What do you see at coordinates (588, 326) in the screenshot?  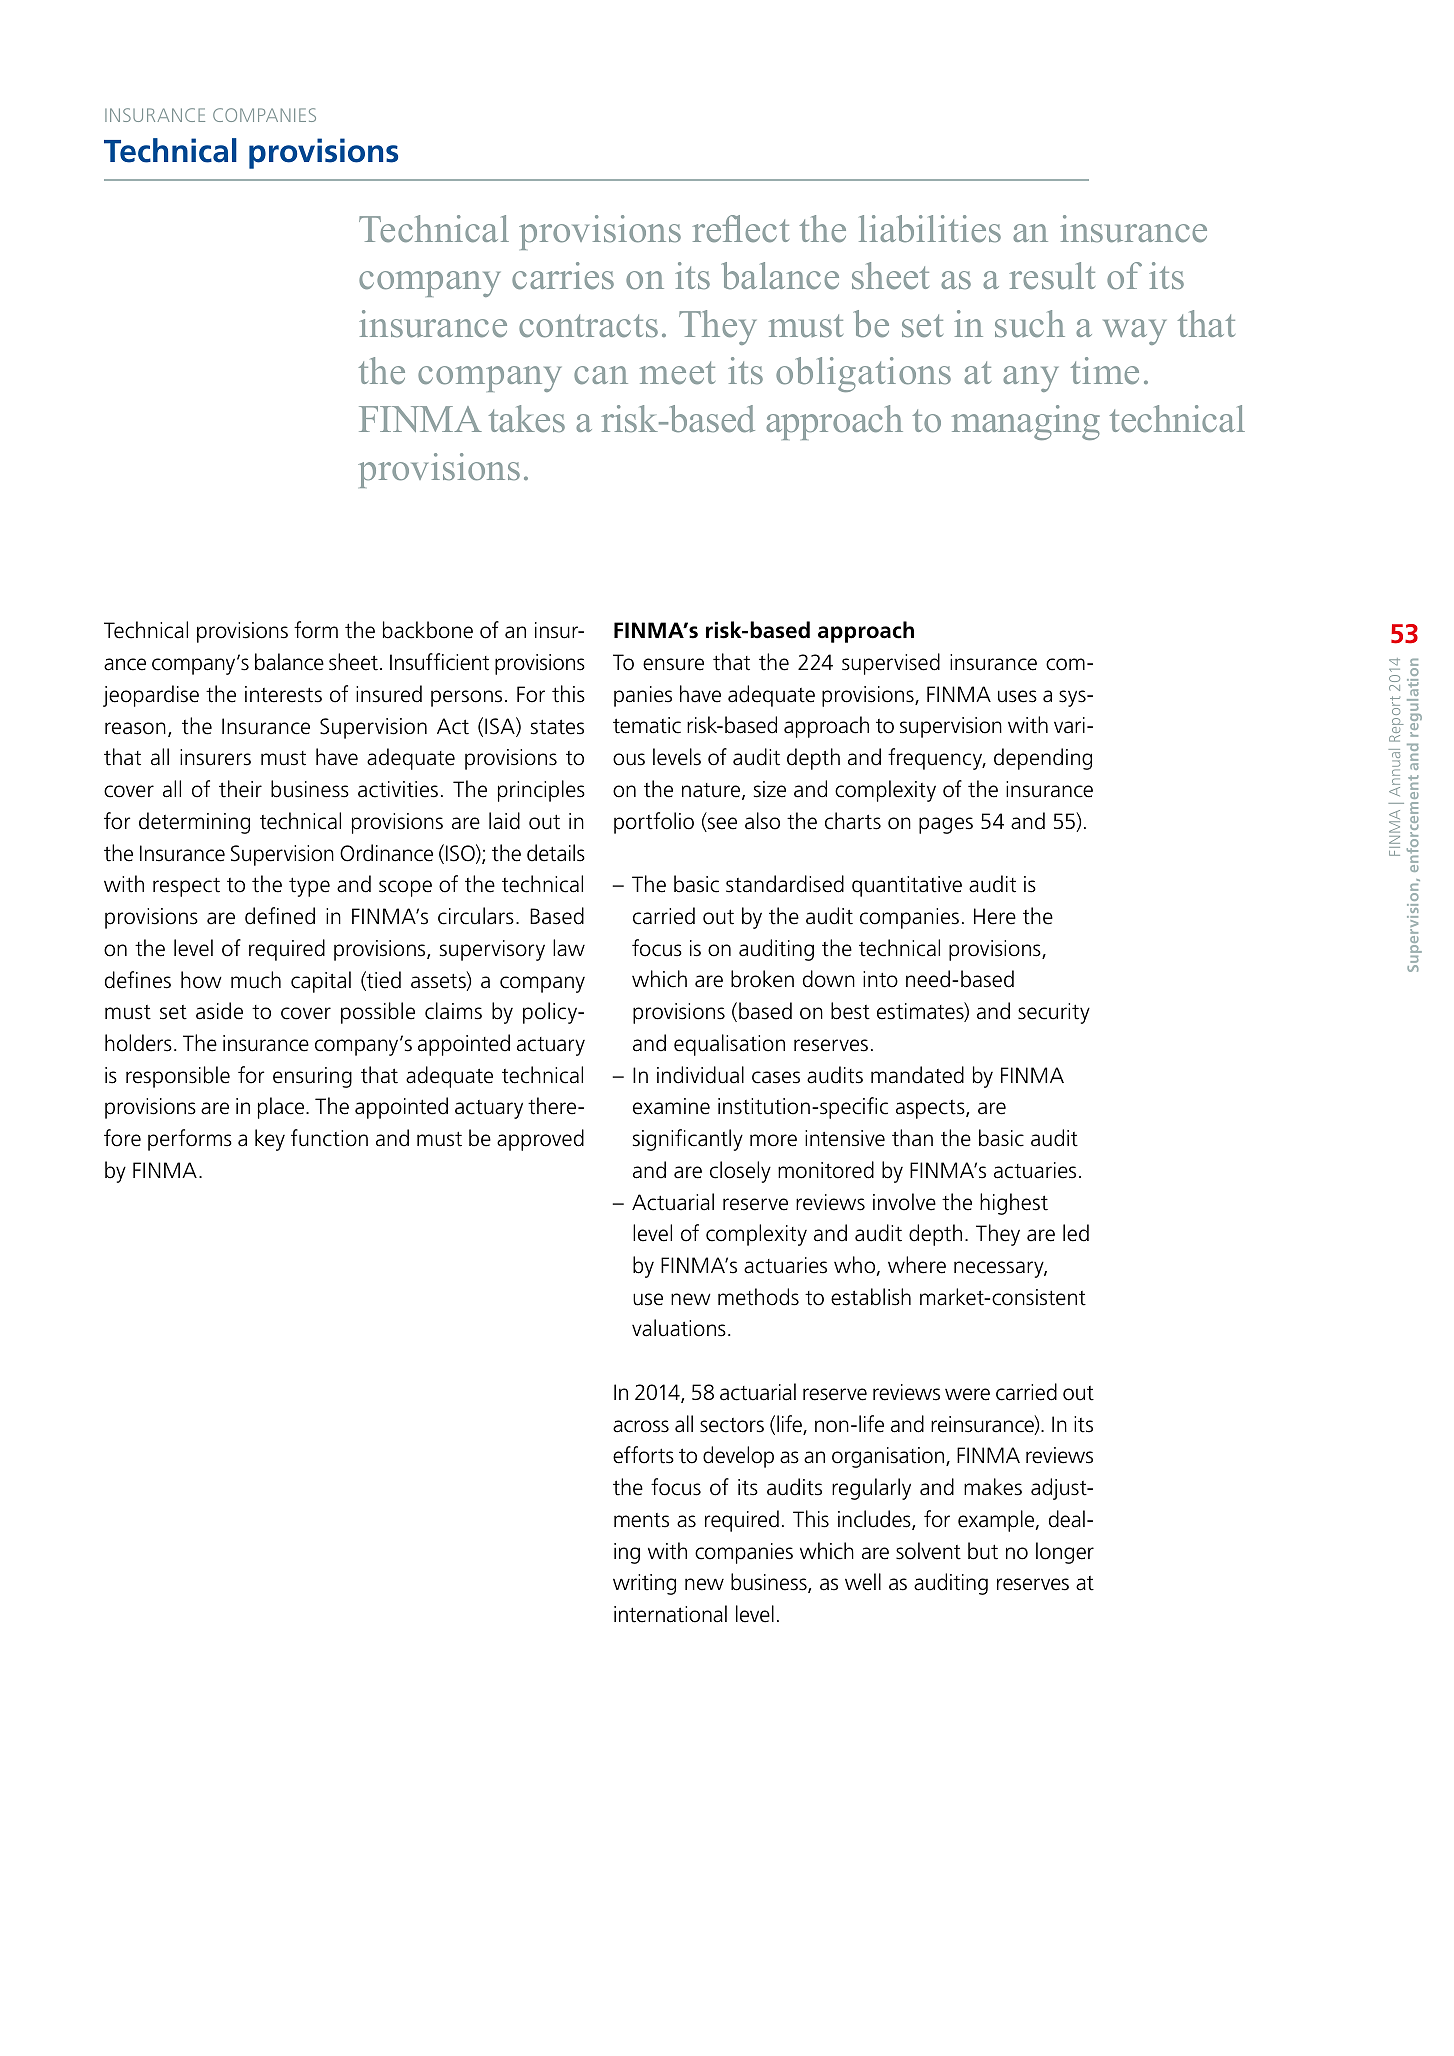 I see `contracts` at bounding box center [588, 326].
